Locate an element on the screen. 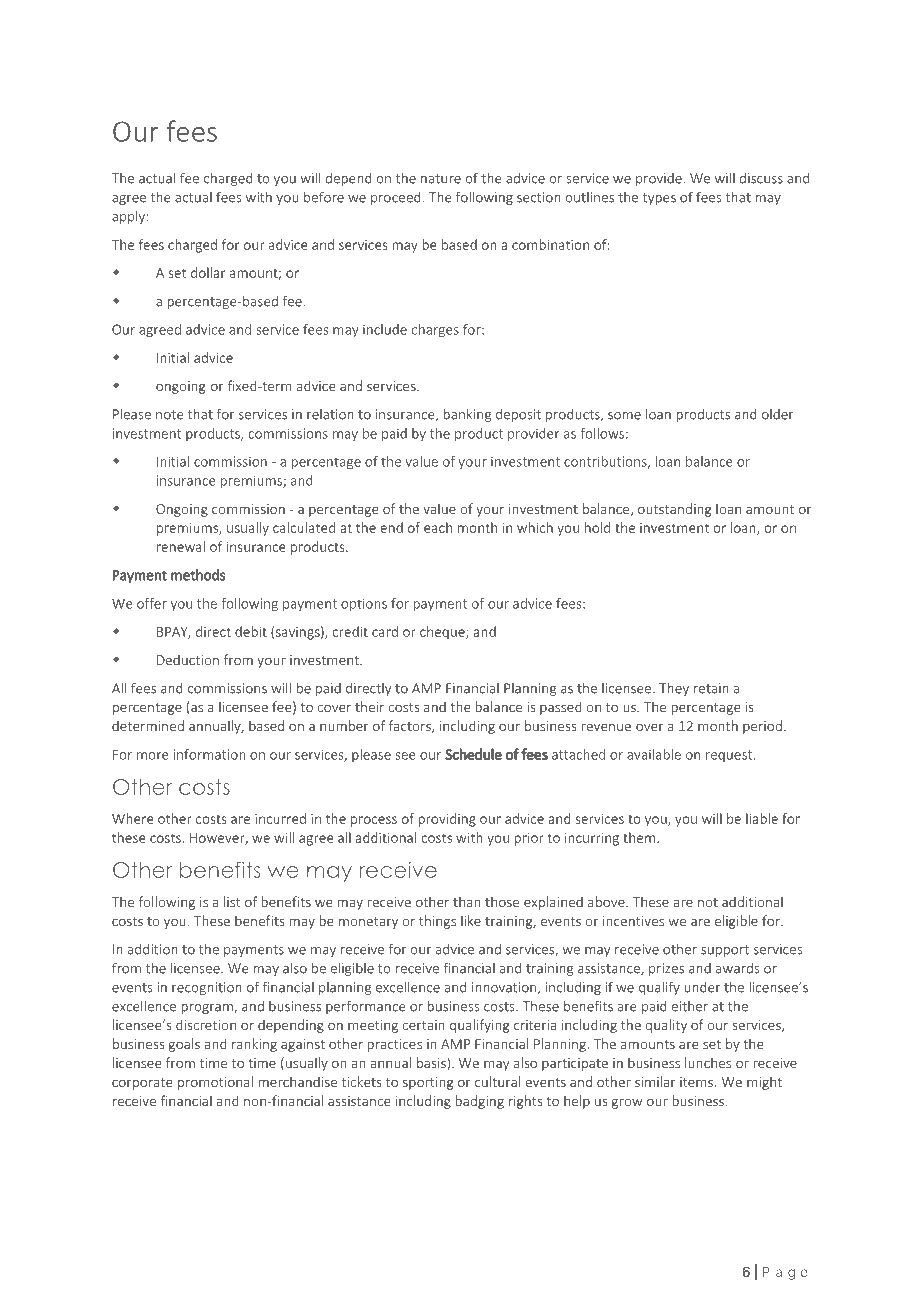  nature is located at coordinates (441, 179).
